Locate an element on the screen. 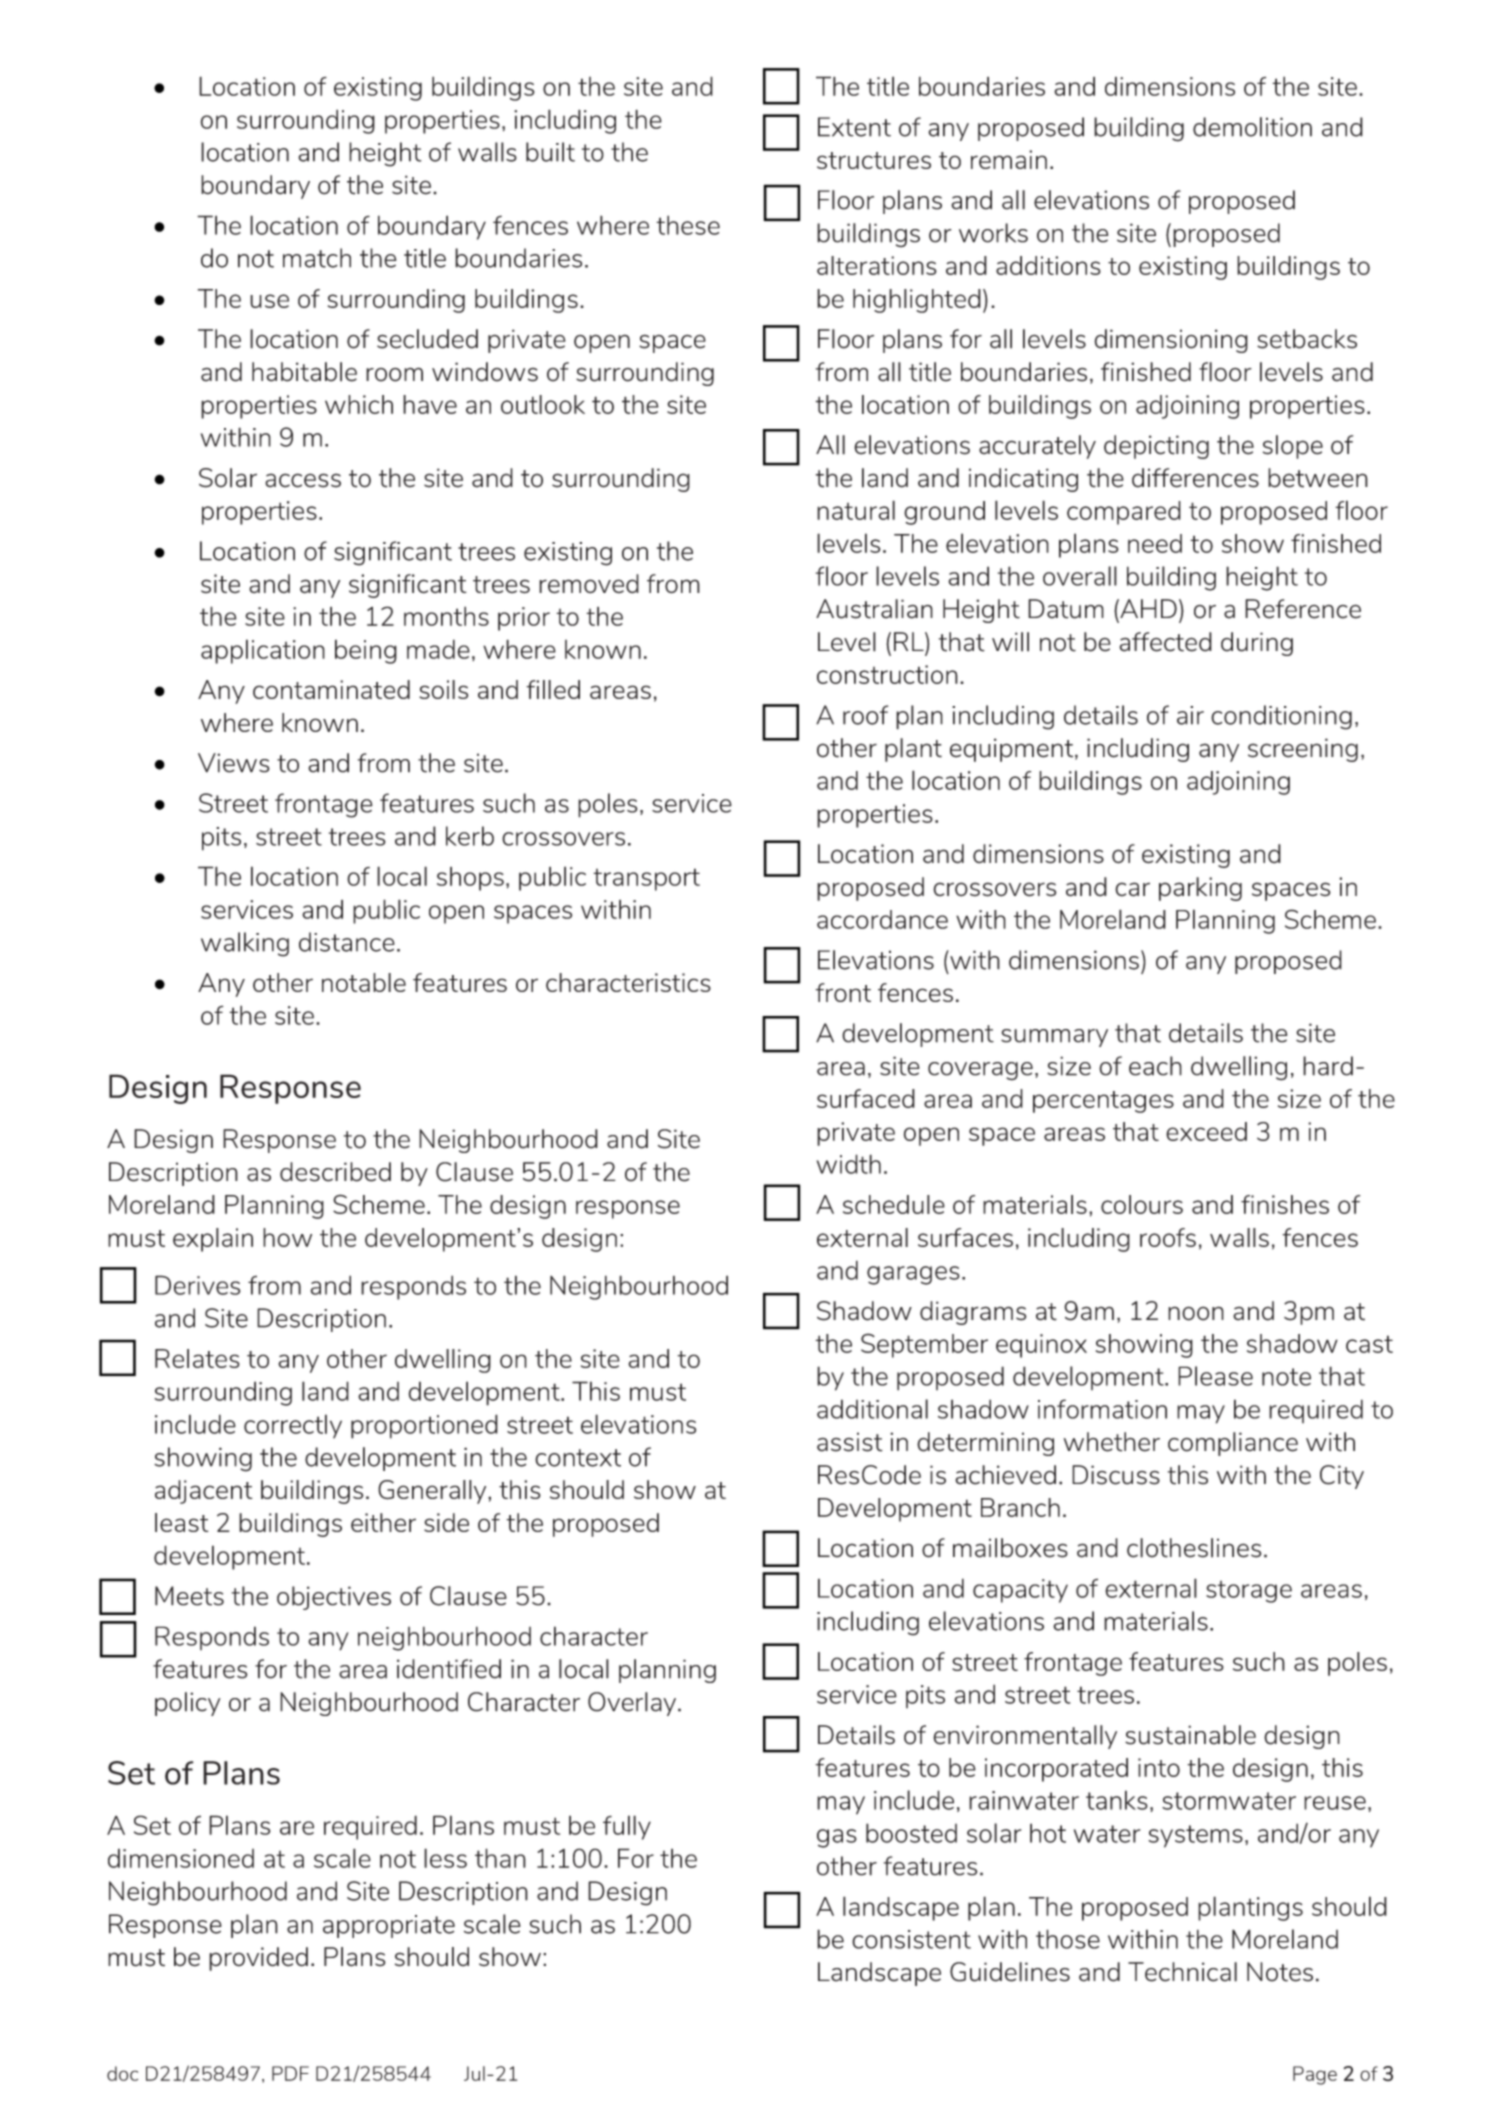  exceed is located at coordinates (1206, 1131).
